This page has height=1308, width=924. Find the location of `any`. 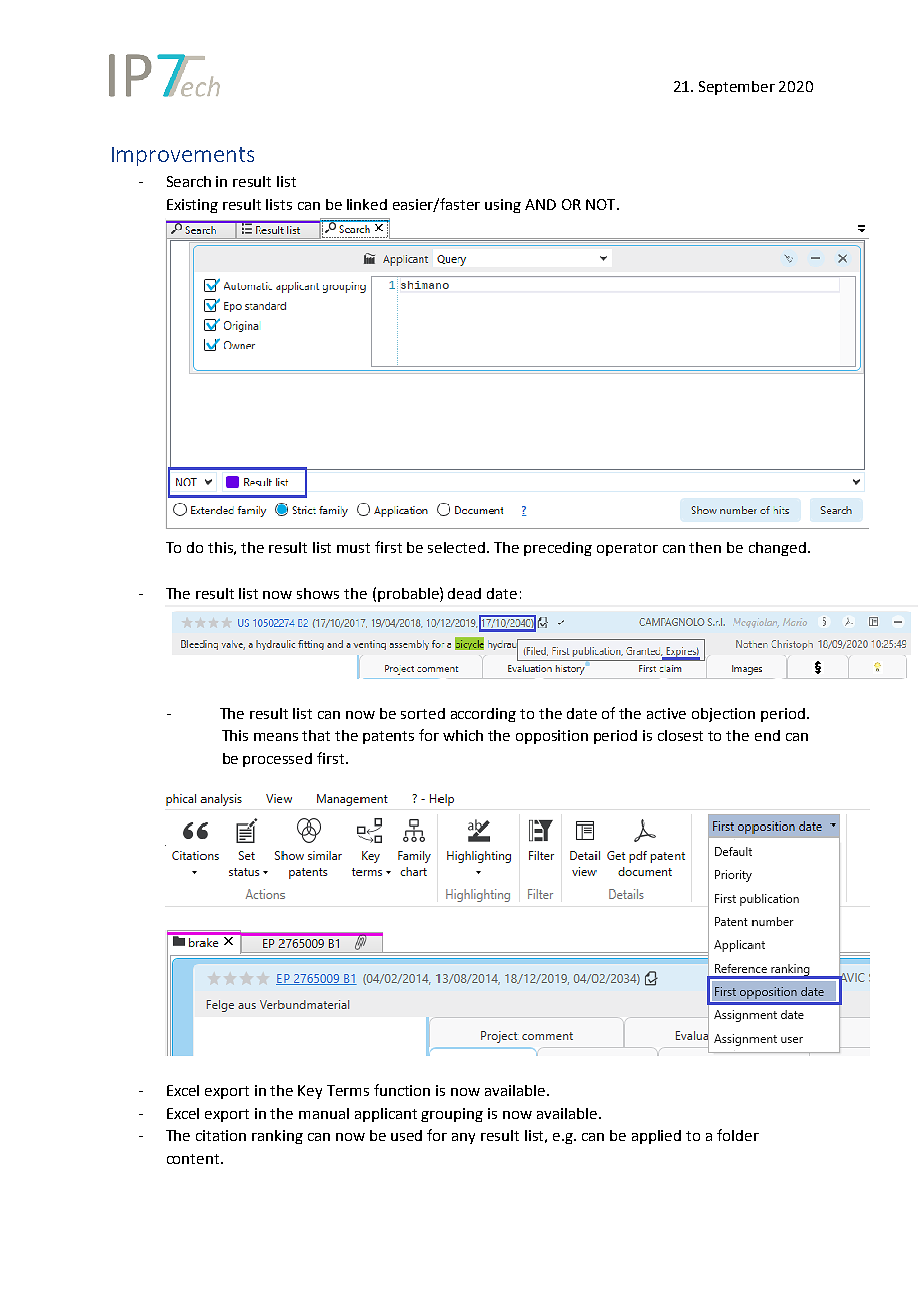

any is located at coordinates (463, 1138).
